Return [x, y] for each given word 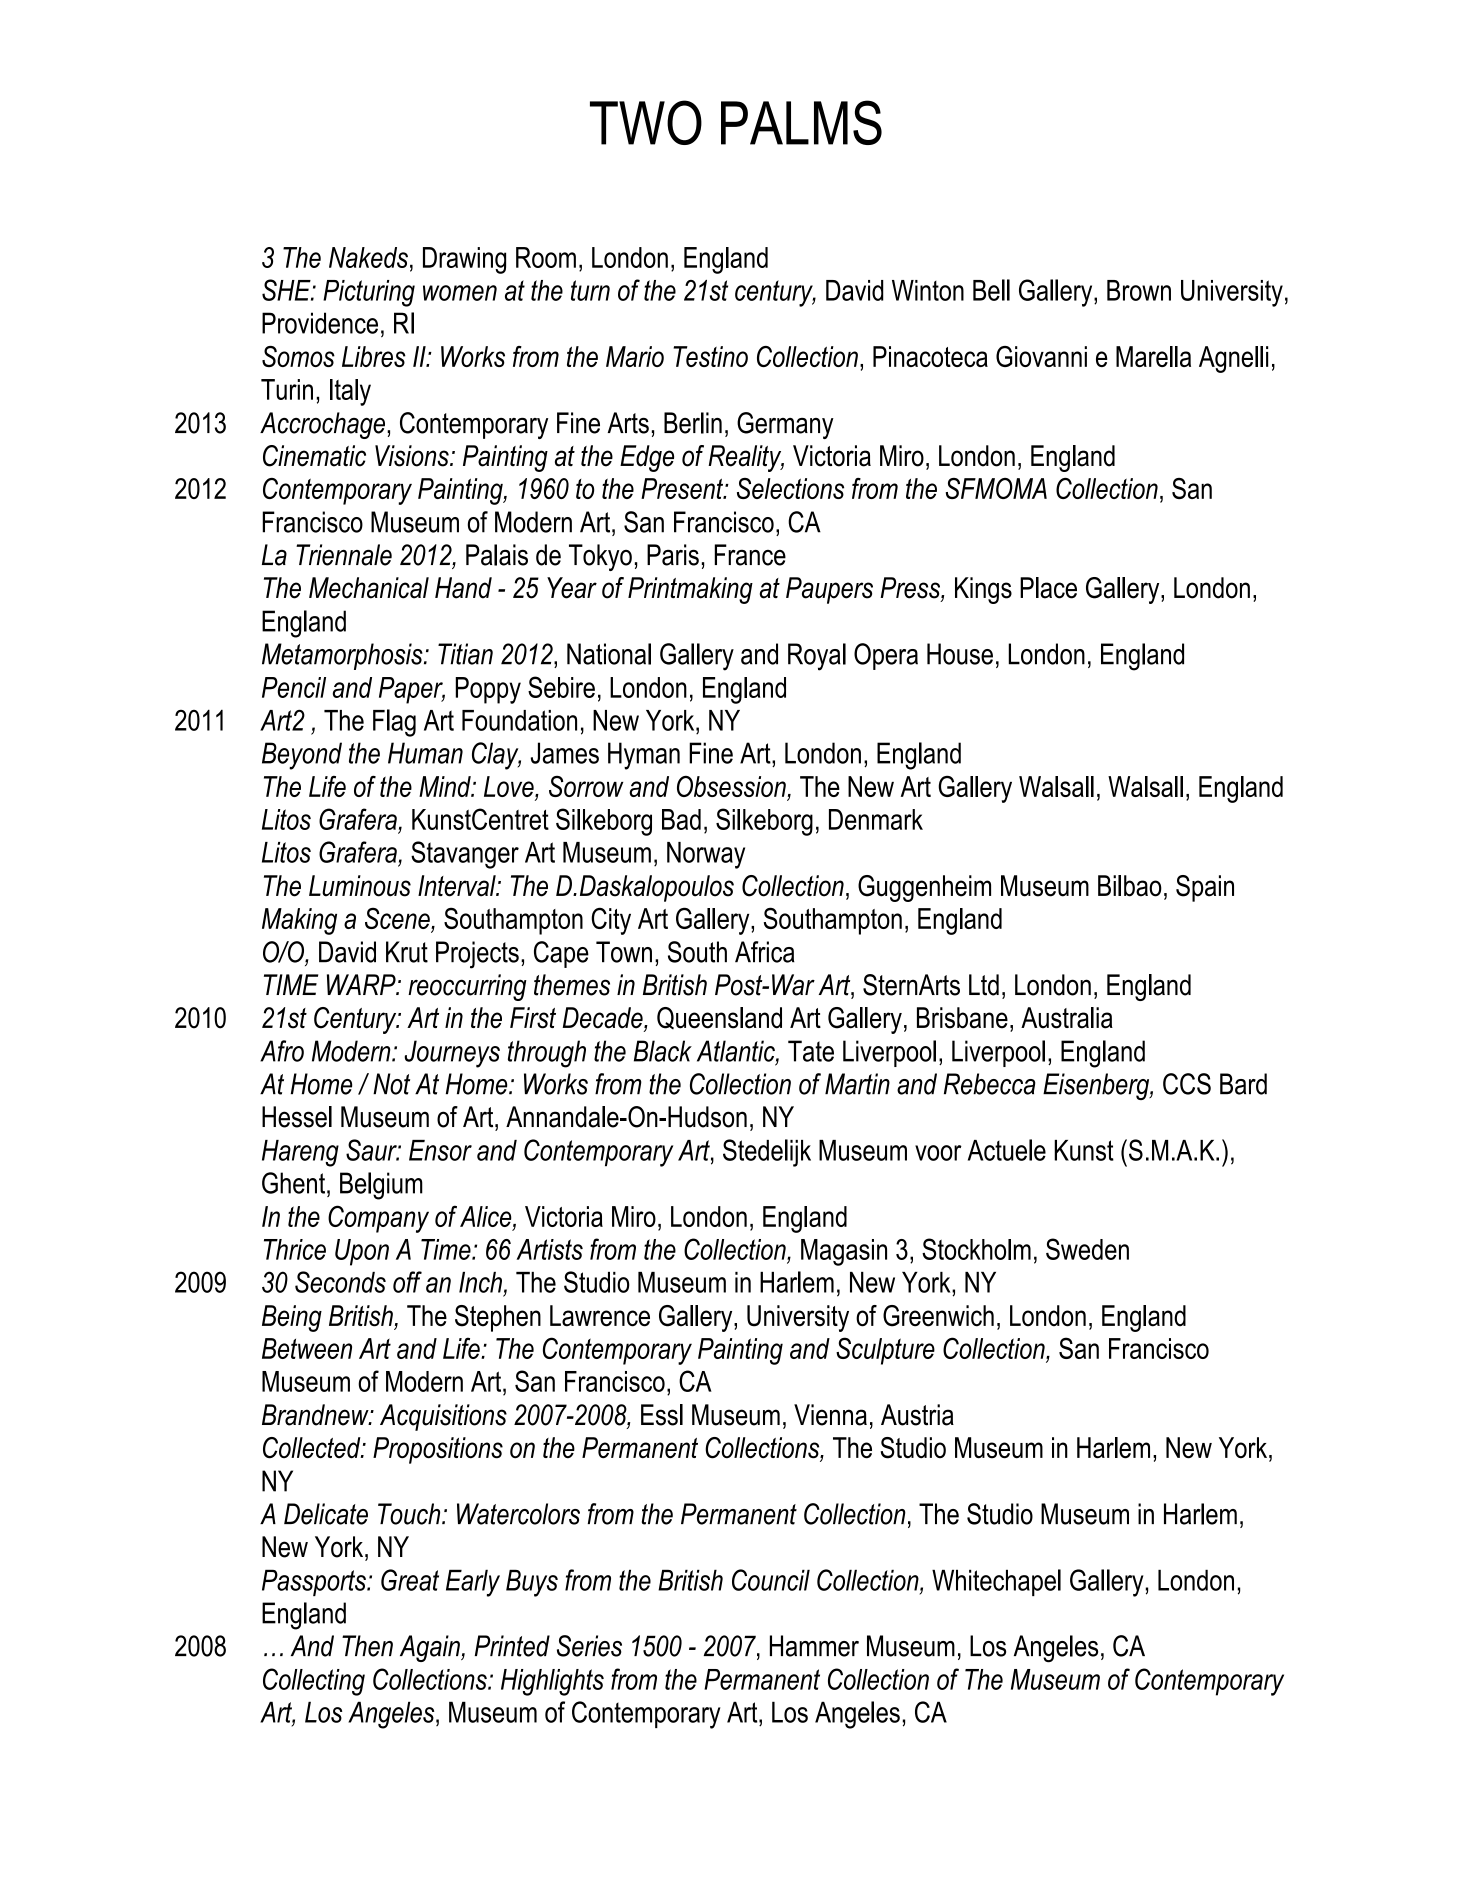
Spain [1205, 888]
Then [367, 1646]
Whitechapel [996, 1582]
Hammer [814, 1646]
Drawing [464, 260]
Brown [1139, 290]
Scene [398, 919]
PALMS [801, 122]
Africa [765, 952]
